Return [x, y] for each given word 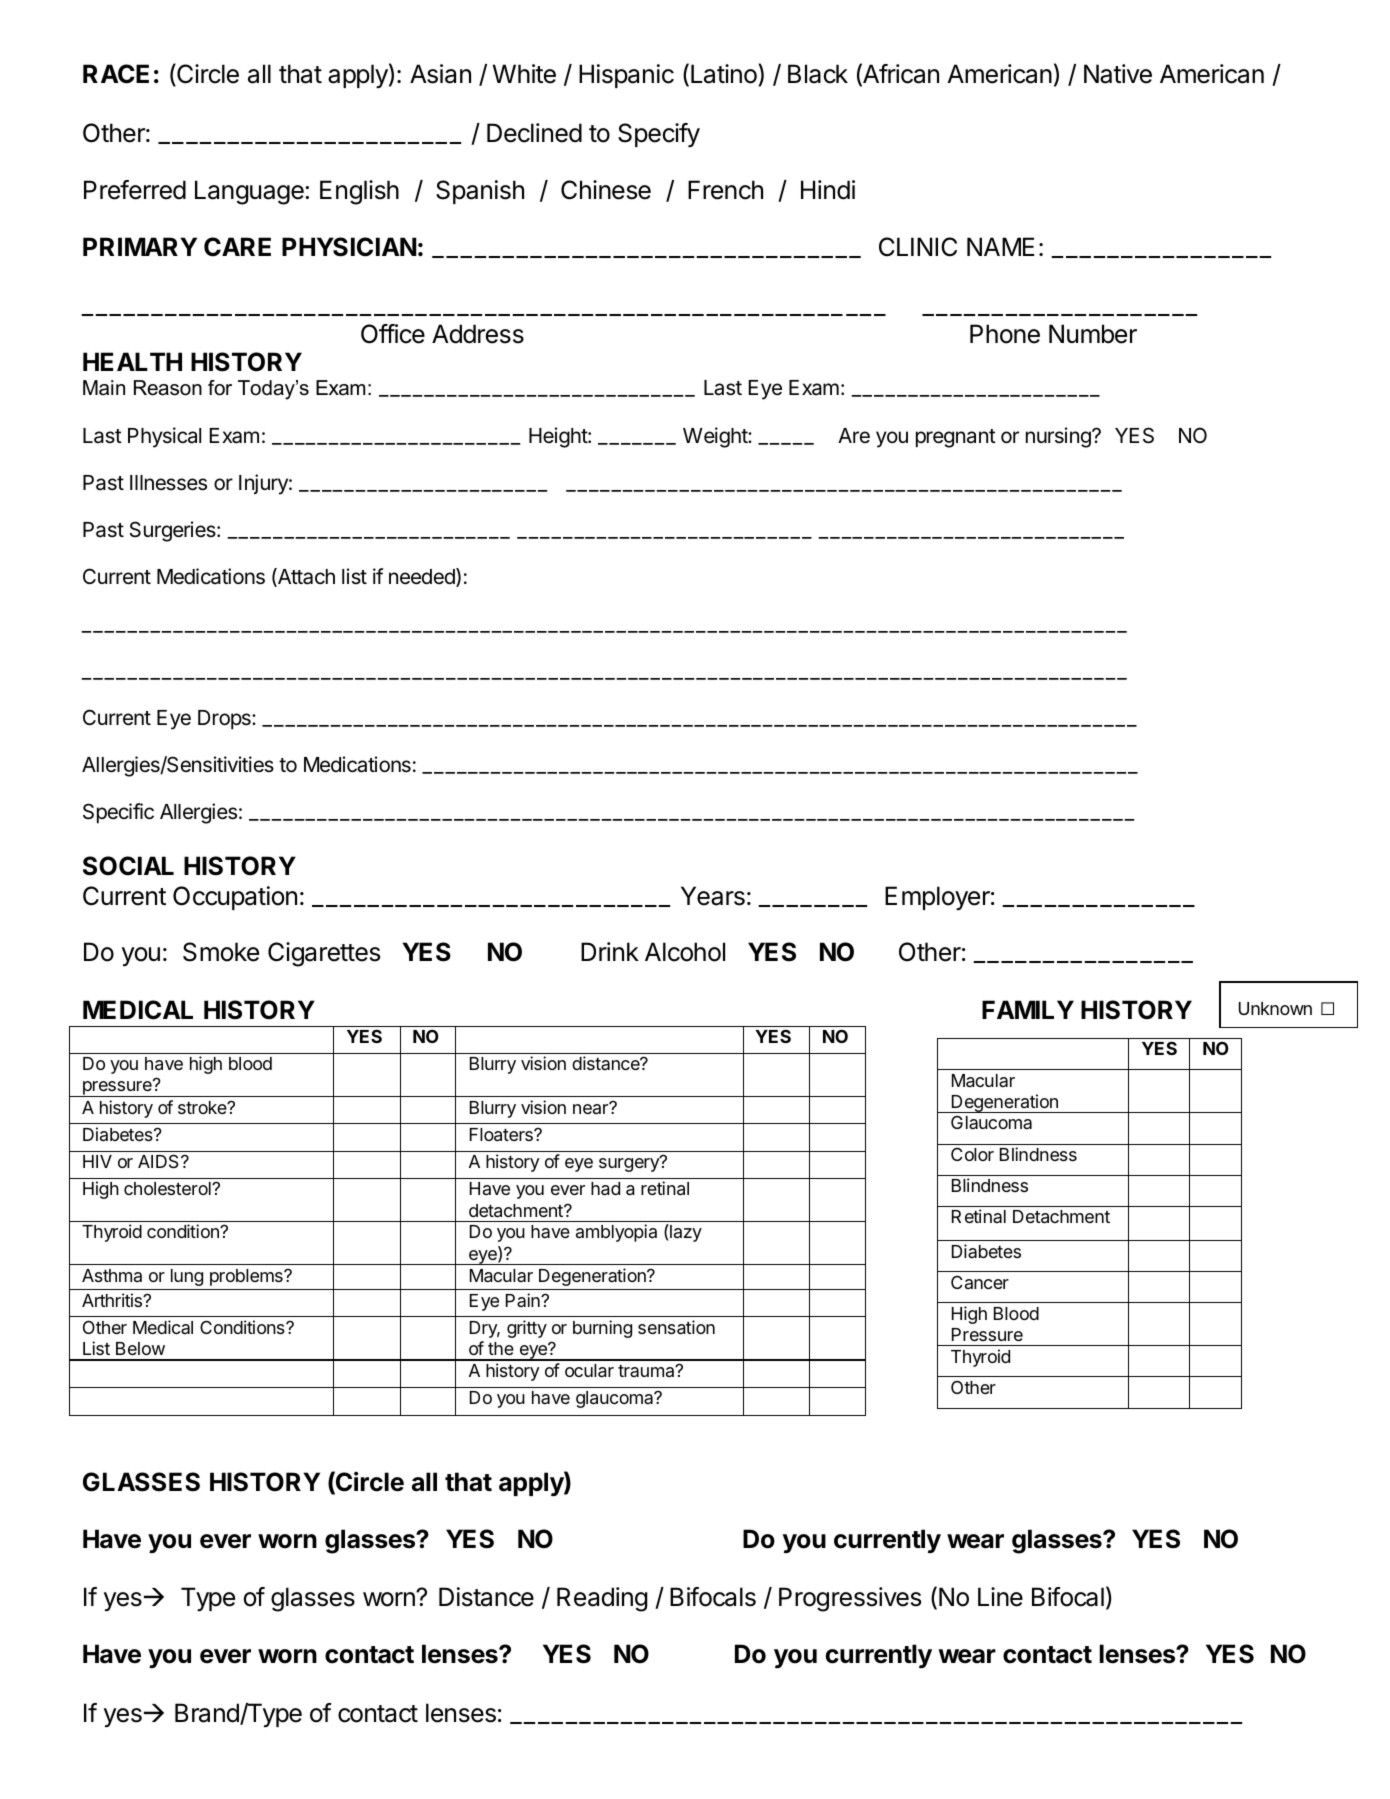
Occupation [235, 898]
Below [140, 1348]
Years [713, 896]
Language [250, 192]
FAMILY [1028, 1009]
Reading [602, 1599]
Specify [659, 135]
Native [1118, 74]
